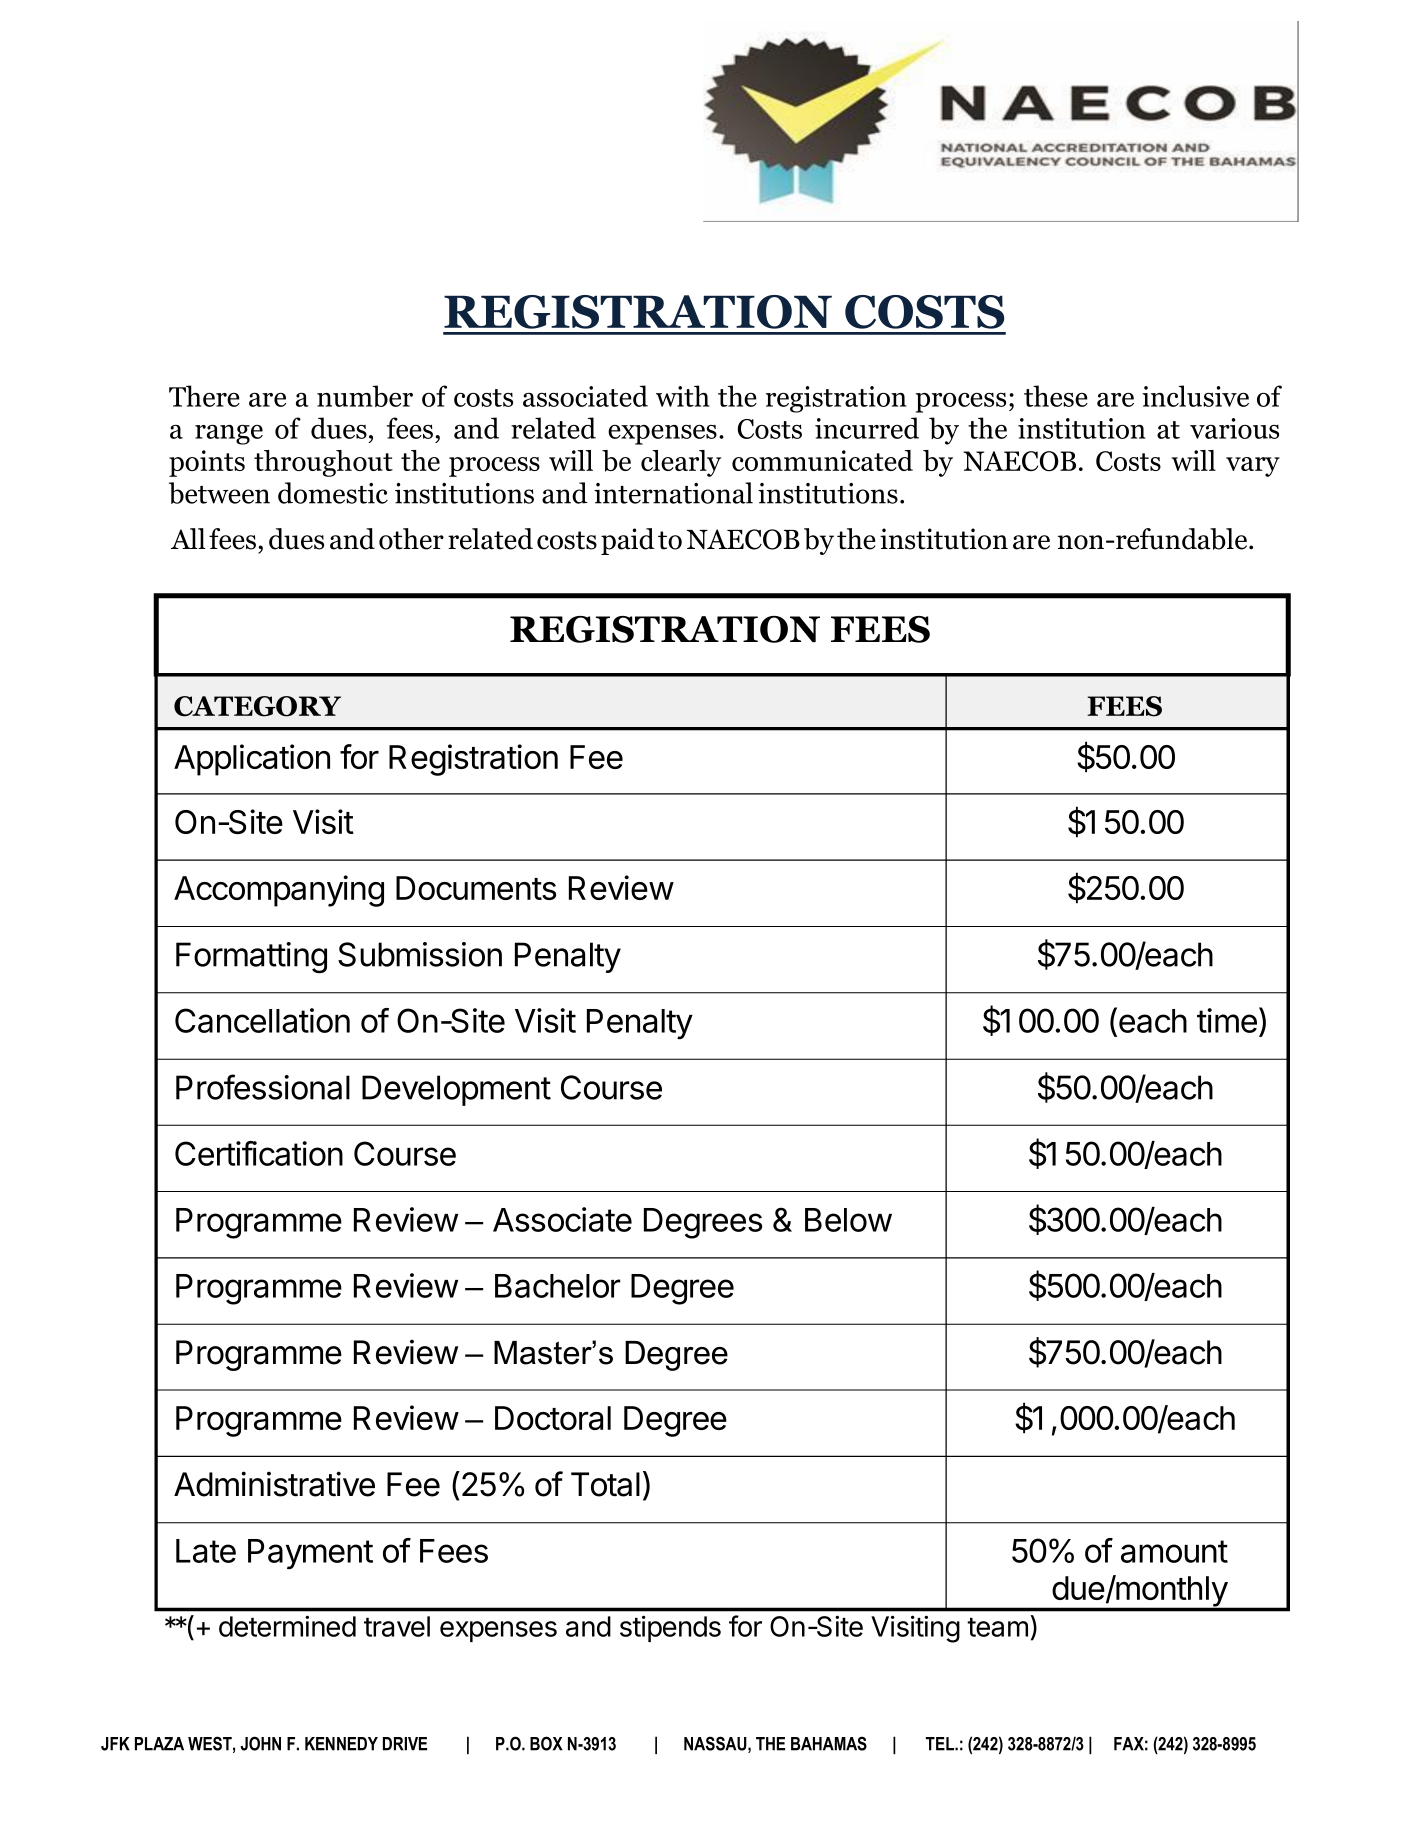  What do you see at coordinates (997, 1627) in the image?
I see `team` at bounding box center [997, 1627].
